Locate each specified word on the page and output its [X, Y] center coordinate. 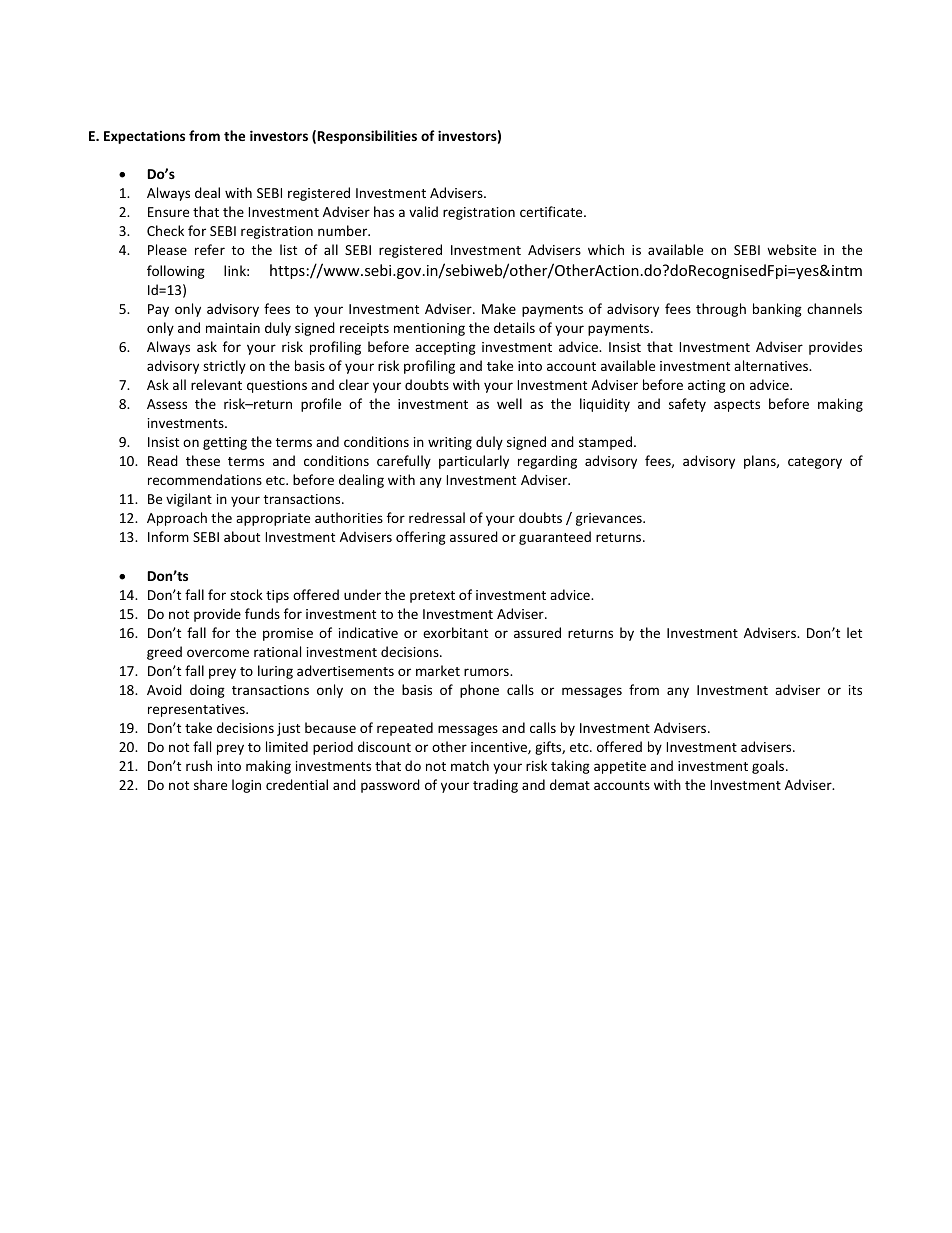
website [791, 249]
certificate [552, 211]
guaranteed [555, 538]
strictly [224, 367]
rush [199, 765]
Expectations [144, 137]
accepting [445, 348]
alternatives [772, 365]
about [242, 536]
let [854, 632]
